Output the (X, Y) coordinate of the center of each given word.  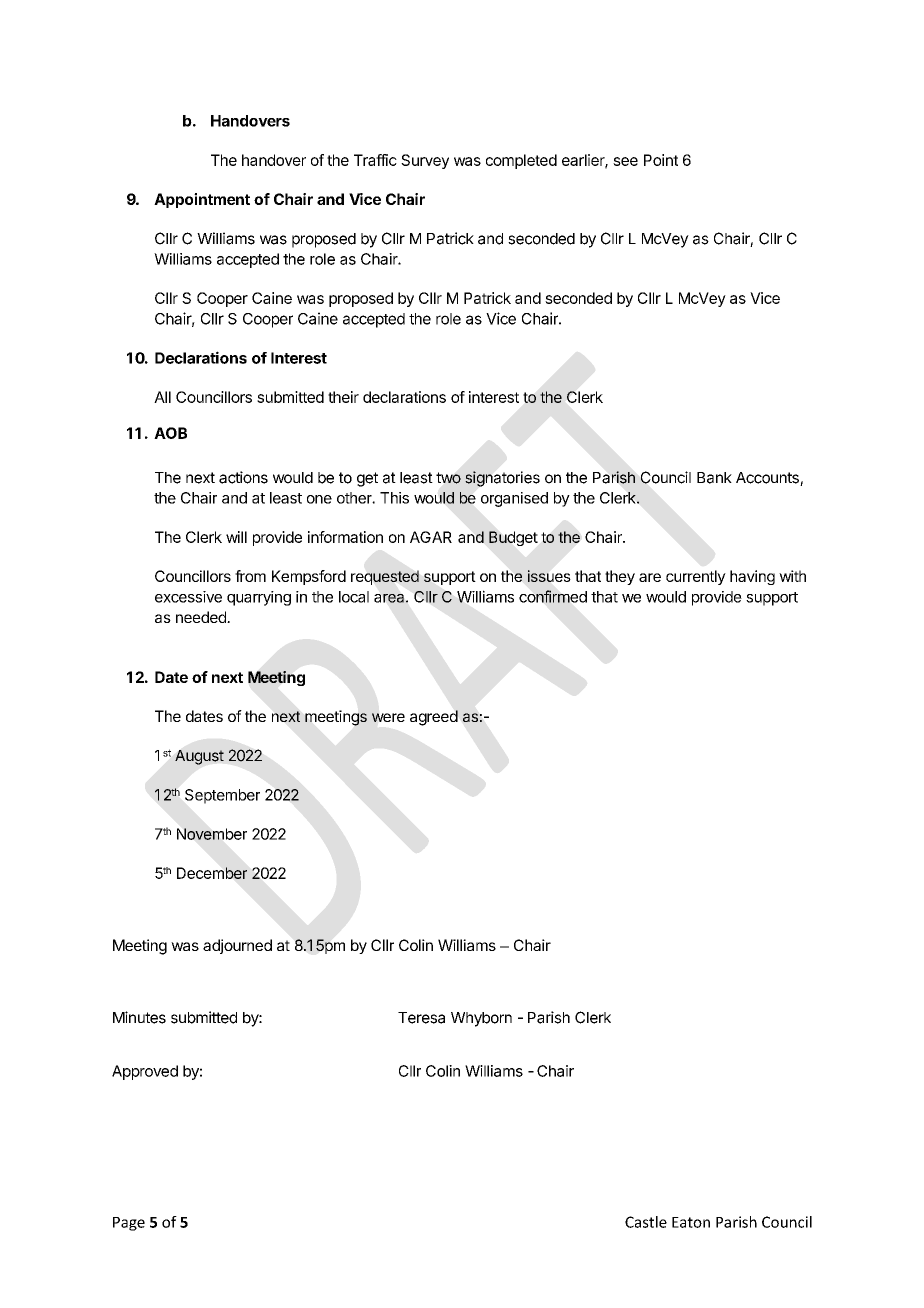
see (625, 161)
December (212, 873)
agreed (434, 718)
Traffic (375, 160)
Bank (714, 478)
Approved (145, 1072)
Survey (425, 161)
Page (129, 1224)
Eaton (691, 1222)
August (199, 757)
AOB (170, 433)
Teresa (421, 1018)
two (448, 478)
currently (696, 577)
